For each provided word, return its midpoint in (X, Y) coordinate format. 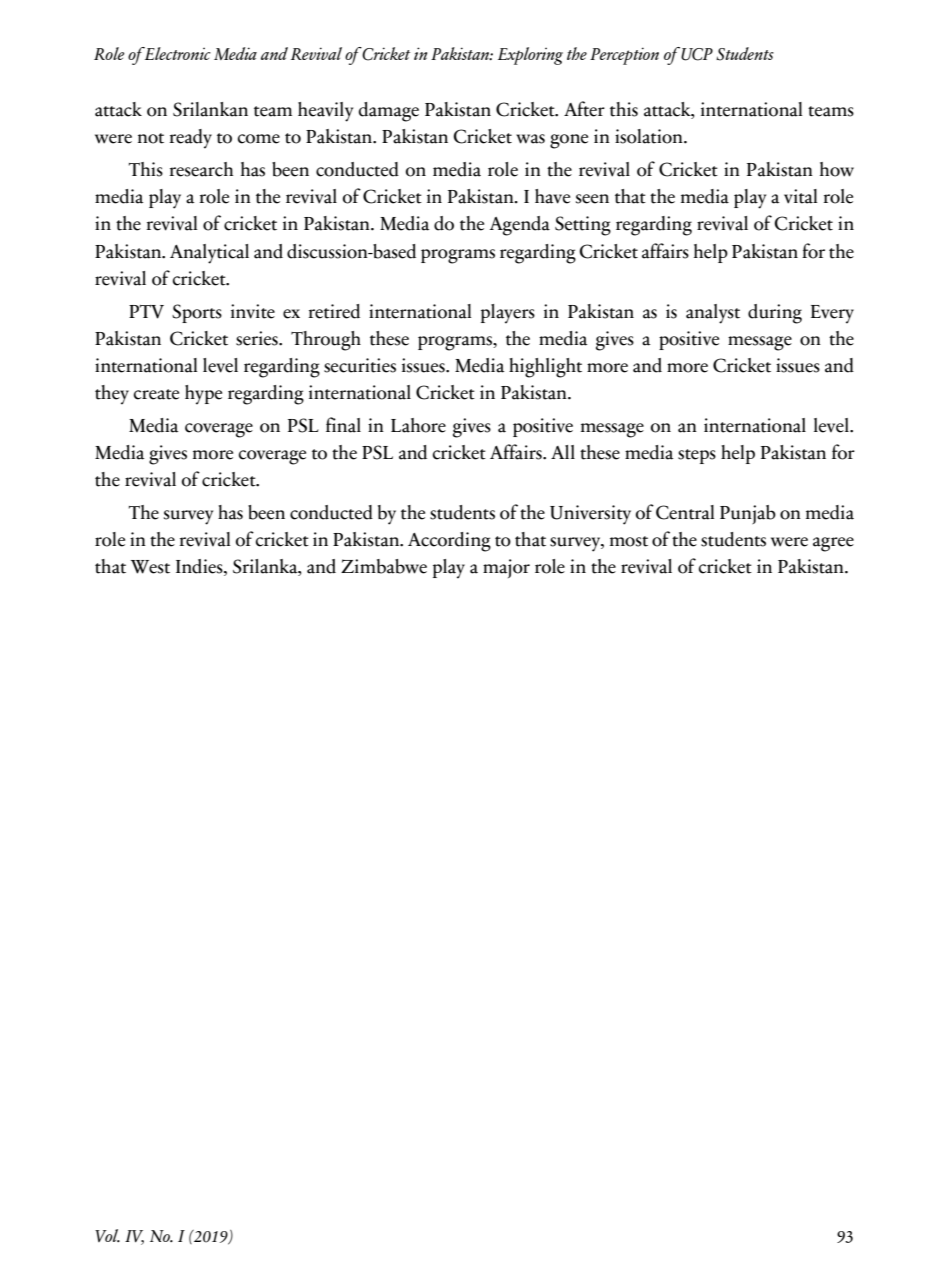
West (150, 567)
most (629, 541)
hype (203, 395)
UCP (697, 54)
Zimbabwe (384, 566)
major (506, 568)
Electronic (177, 53)
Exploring (530, 56)
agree (833, 544)
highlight (545, 368)
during (775, 314)
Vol (107, 1235)
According (449, 542)
